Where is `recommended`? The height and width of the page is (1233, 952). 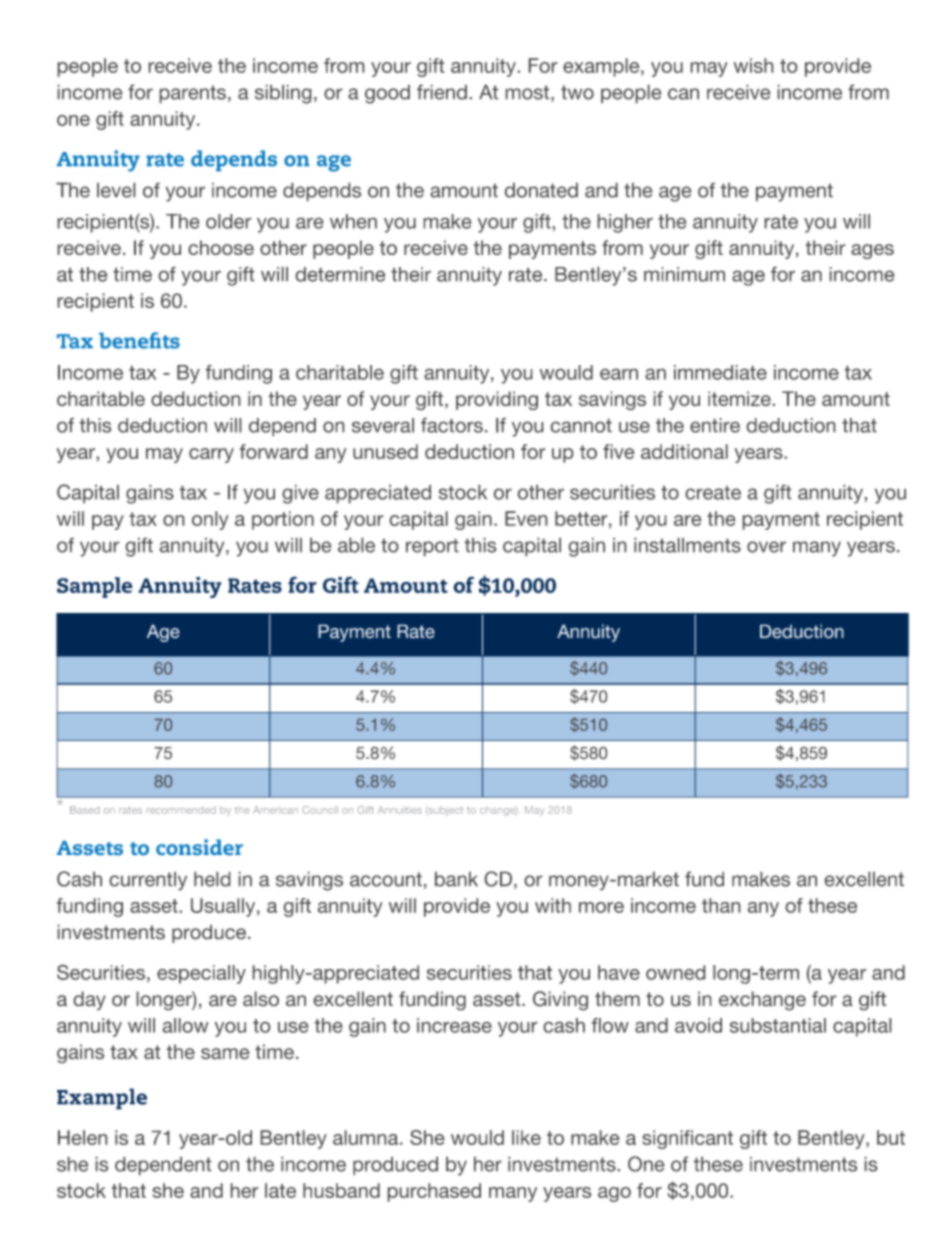 recommended is located at coordinates (181, 810).
